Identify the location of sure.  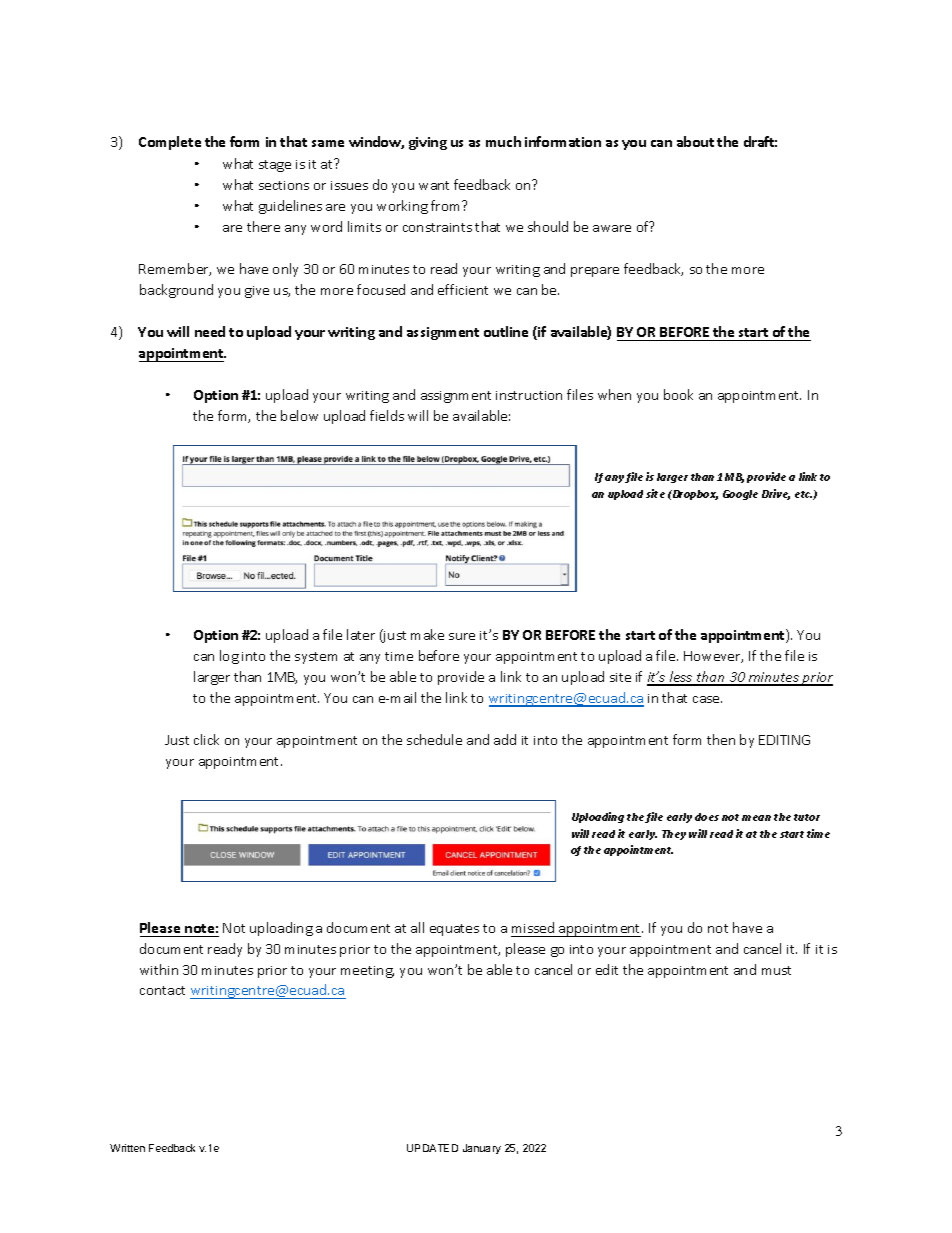
(462, 636).
